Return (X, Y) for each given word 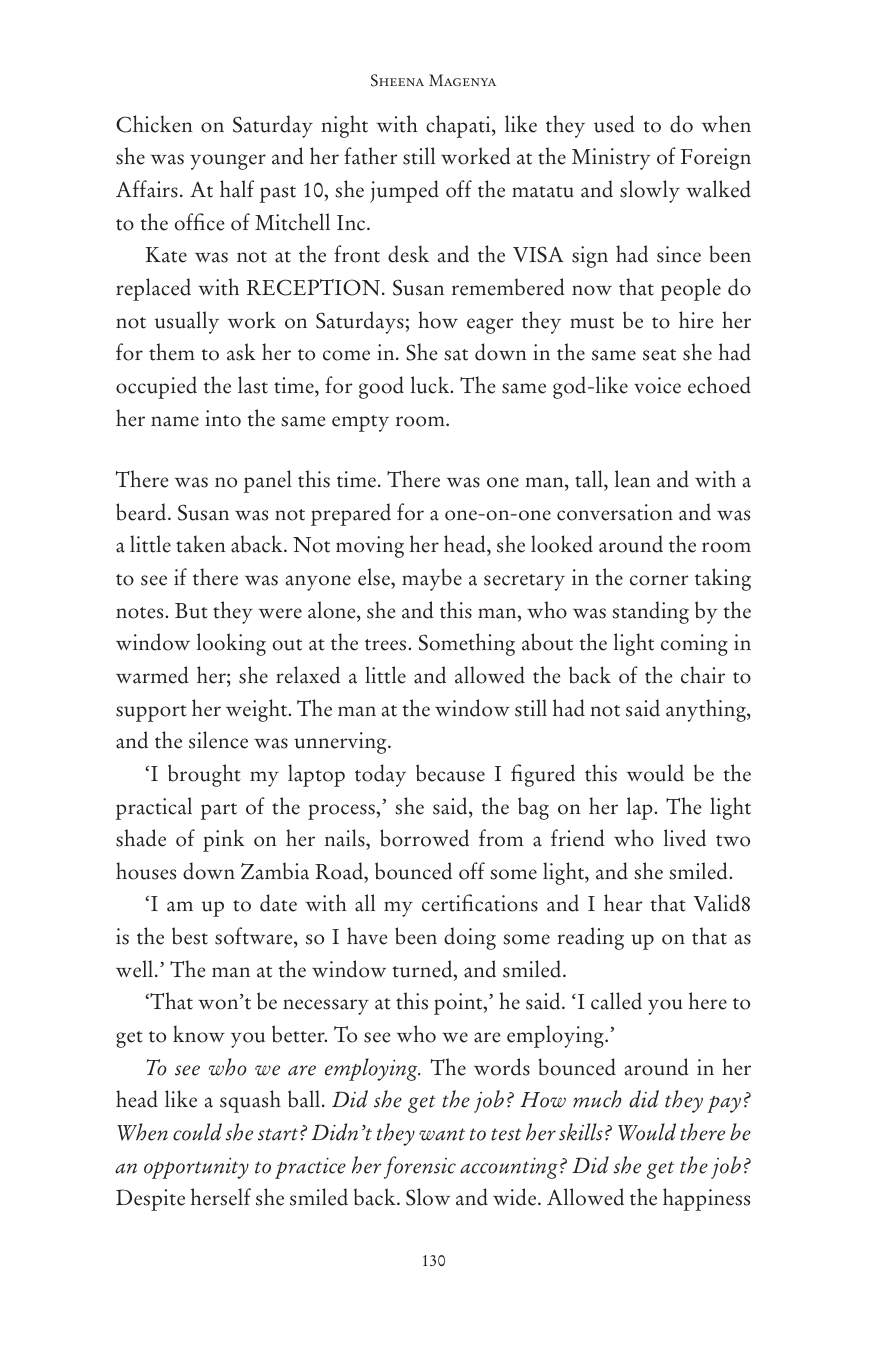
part (219, 811)
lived (685, 838)
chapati (459, 126)
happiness (706, 1199)
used (614, 124)
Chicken (154, 124)
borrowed (424, 838)
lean (633, 479)
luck (431, 385)
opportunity (196, 1168)
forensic (420, 1167)
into (223, 418)
